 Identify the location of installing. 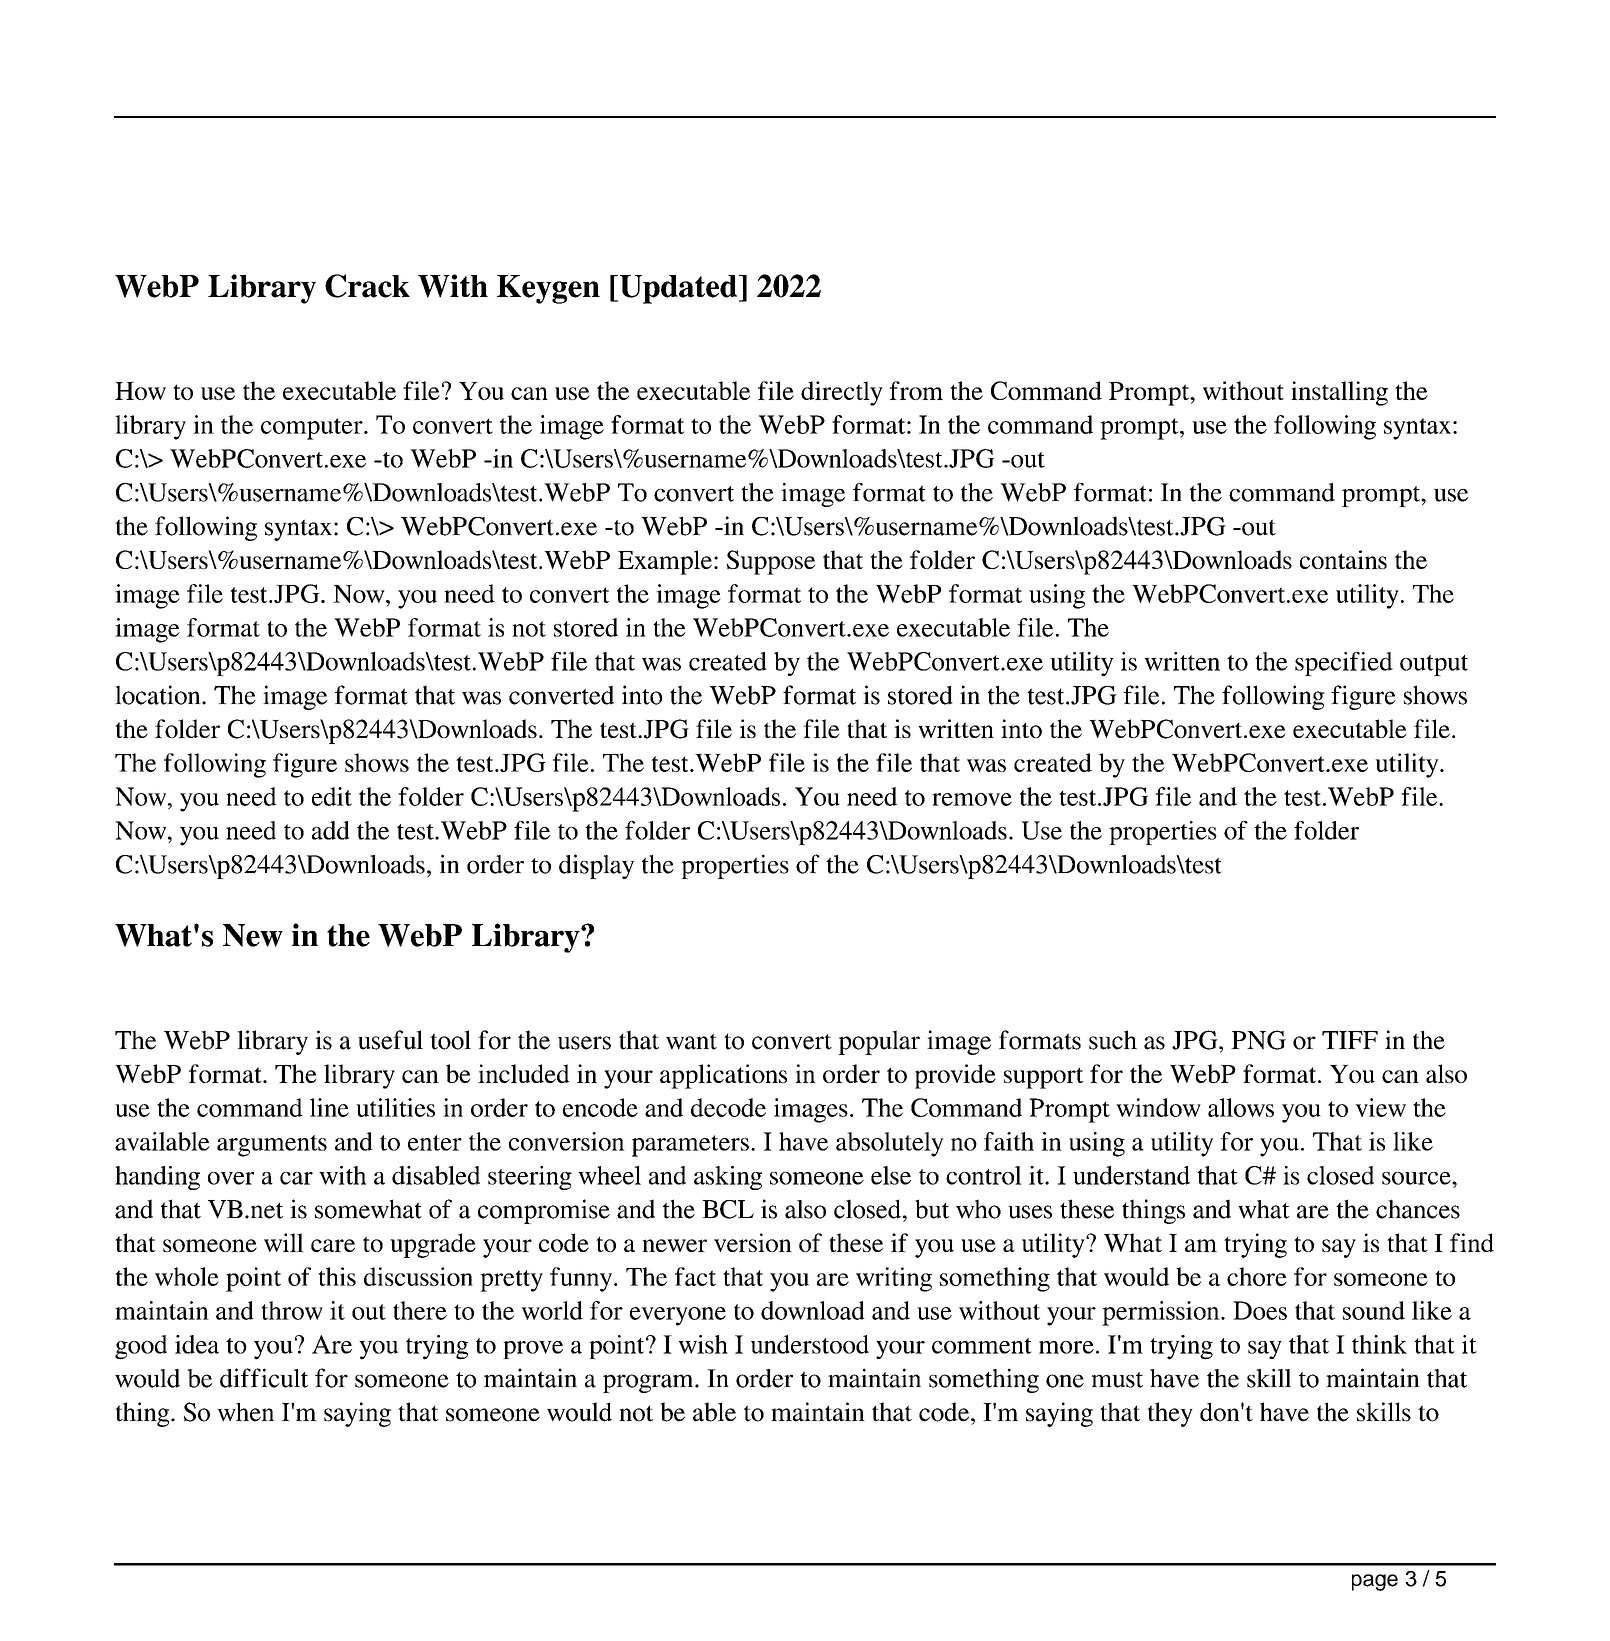
(1339, 393).
